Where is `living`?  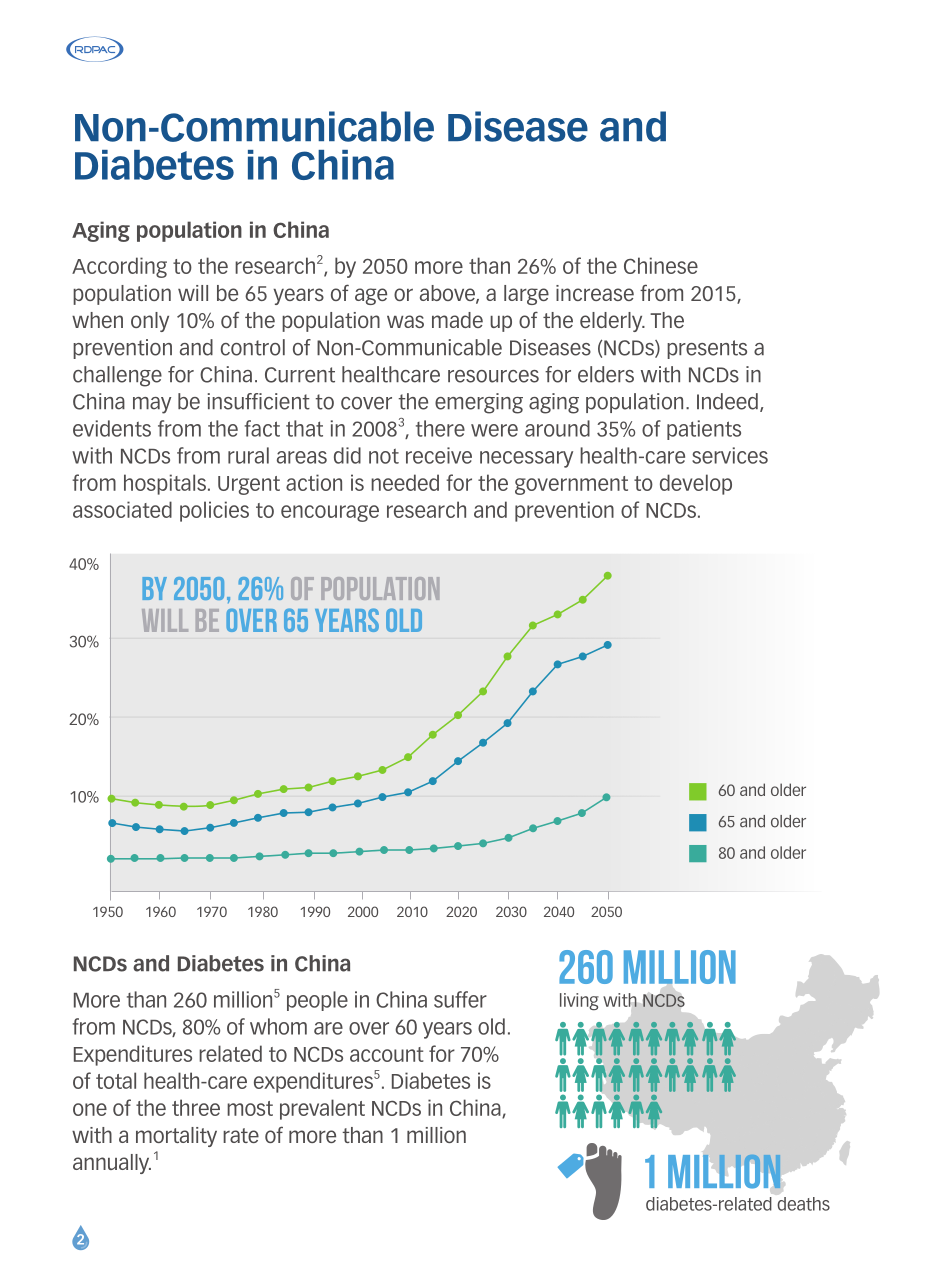 living is located at coordinates (579, 1001).
